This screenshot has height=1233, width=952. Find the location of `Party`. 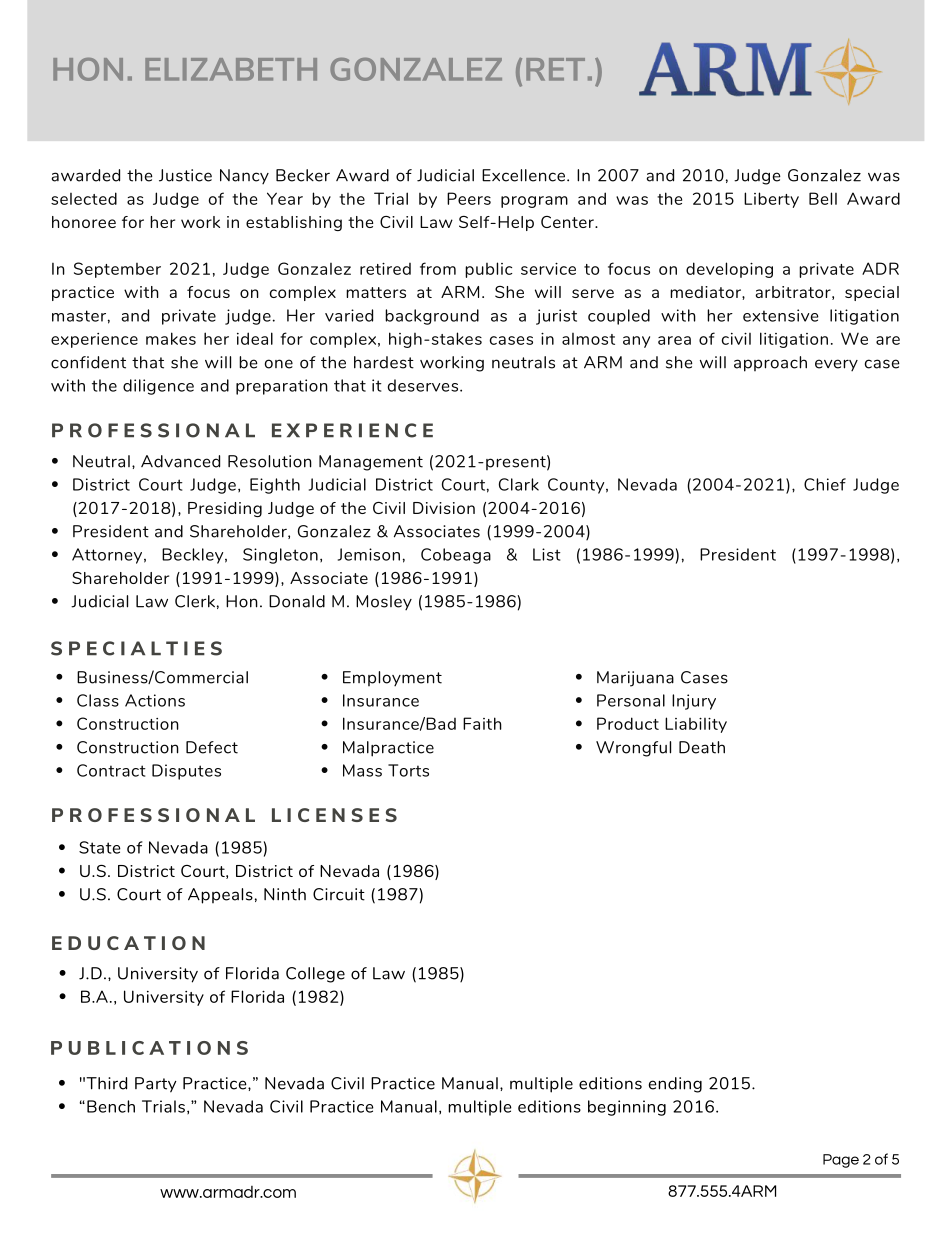

Party is located at coordinates (156, 1085).
